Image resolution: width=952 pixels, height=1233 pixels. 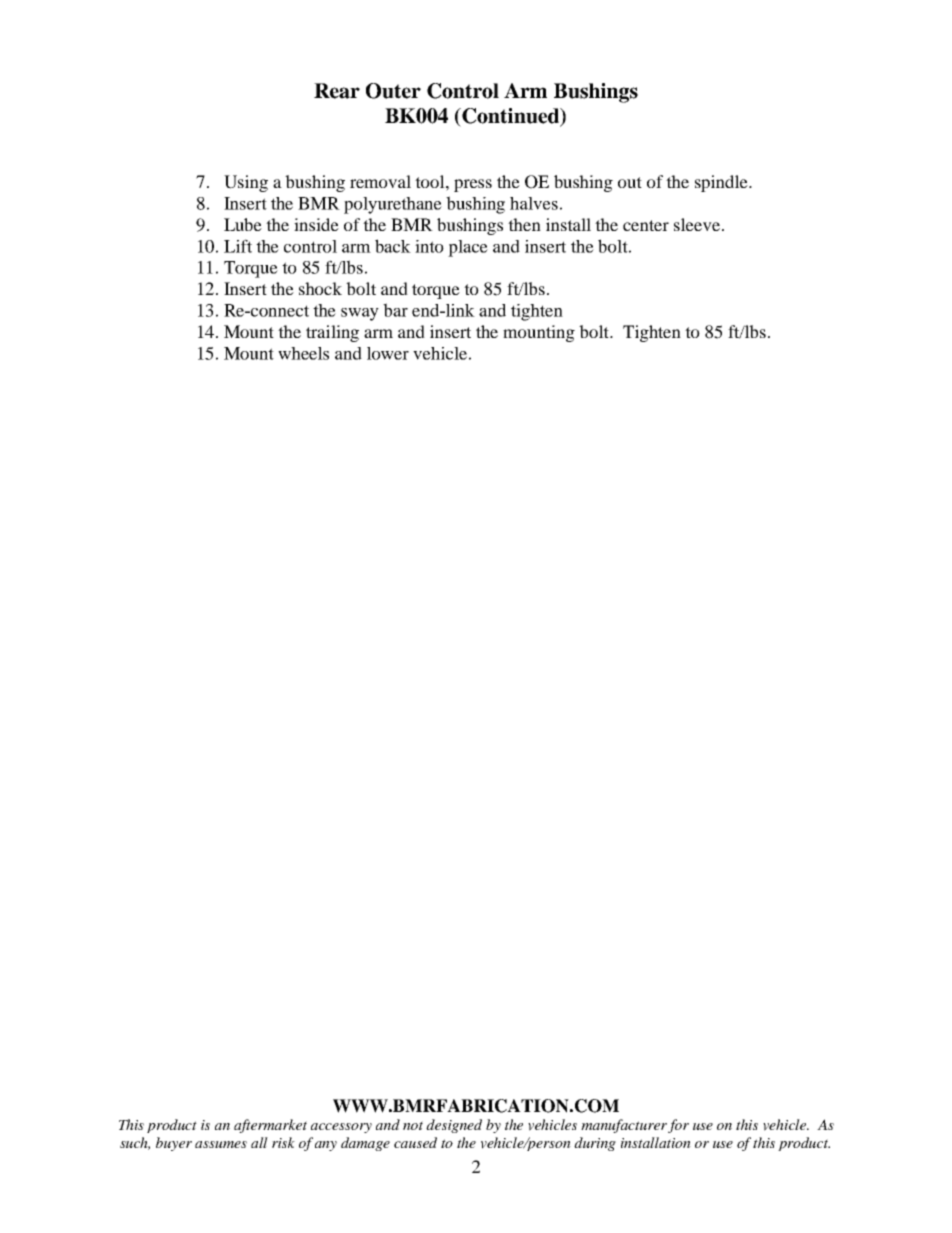 What do you see at coordinates (246, 183) in the screenshot?
I see `Using` at bounding box center [246, 183].
